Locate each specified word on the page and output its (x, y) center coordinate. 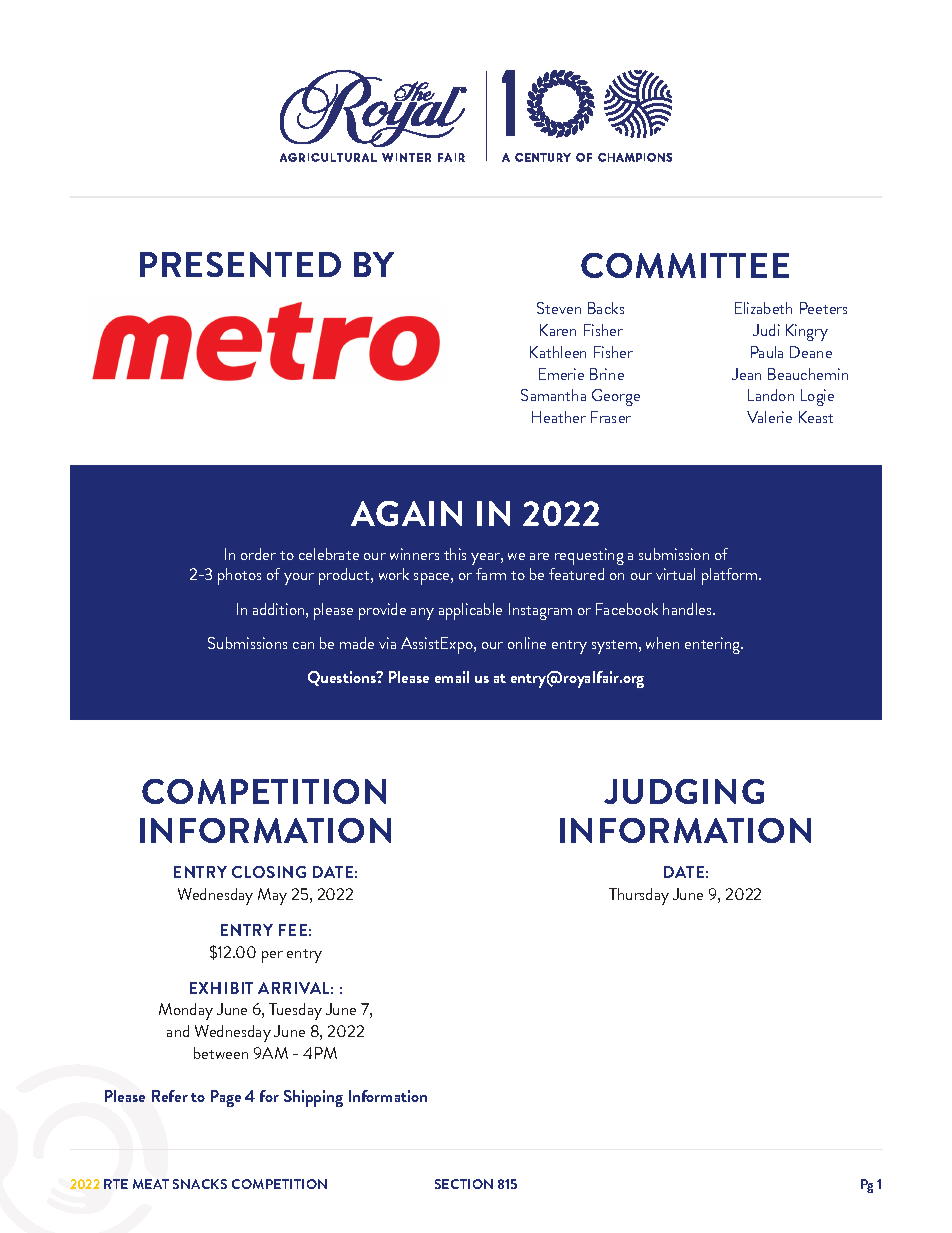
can (303, 645)
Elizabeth (763, 308)
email (452, 677)
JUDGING (684, 791)
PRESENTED (240, 264)
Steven (559, 308)
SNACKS (200, 1184)
